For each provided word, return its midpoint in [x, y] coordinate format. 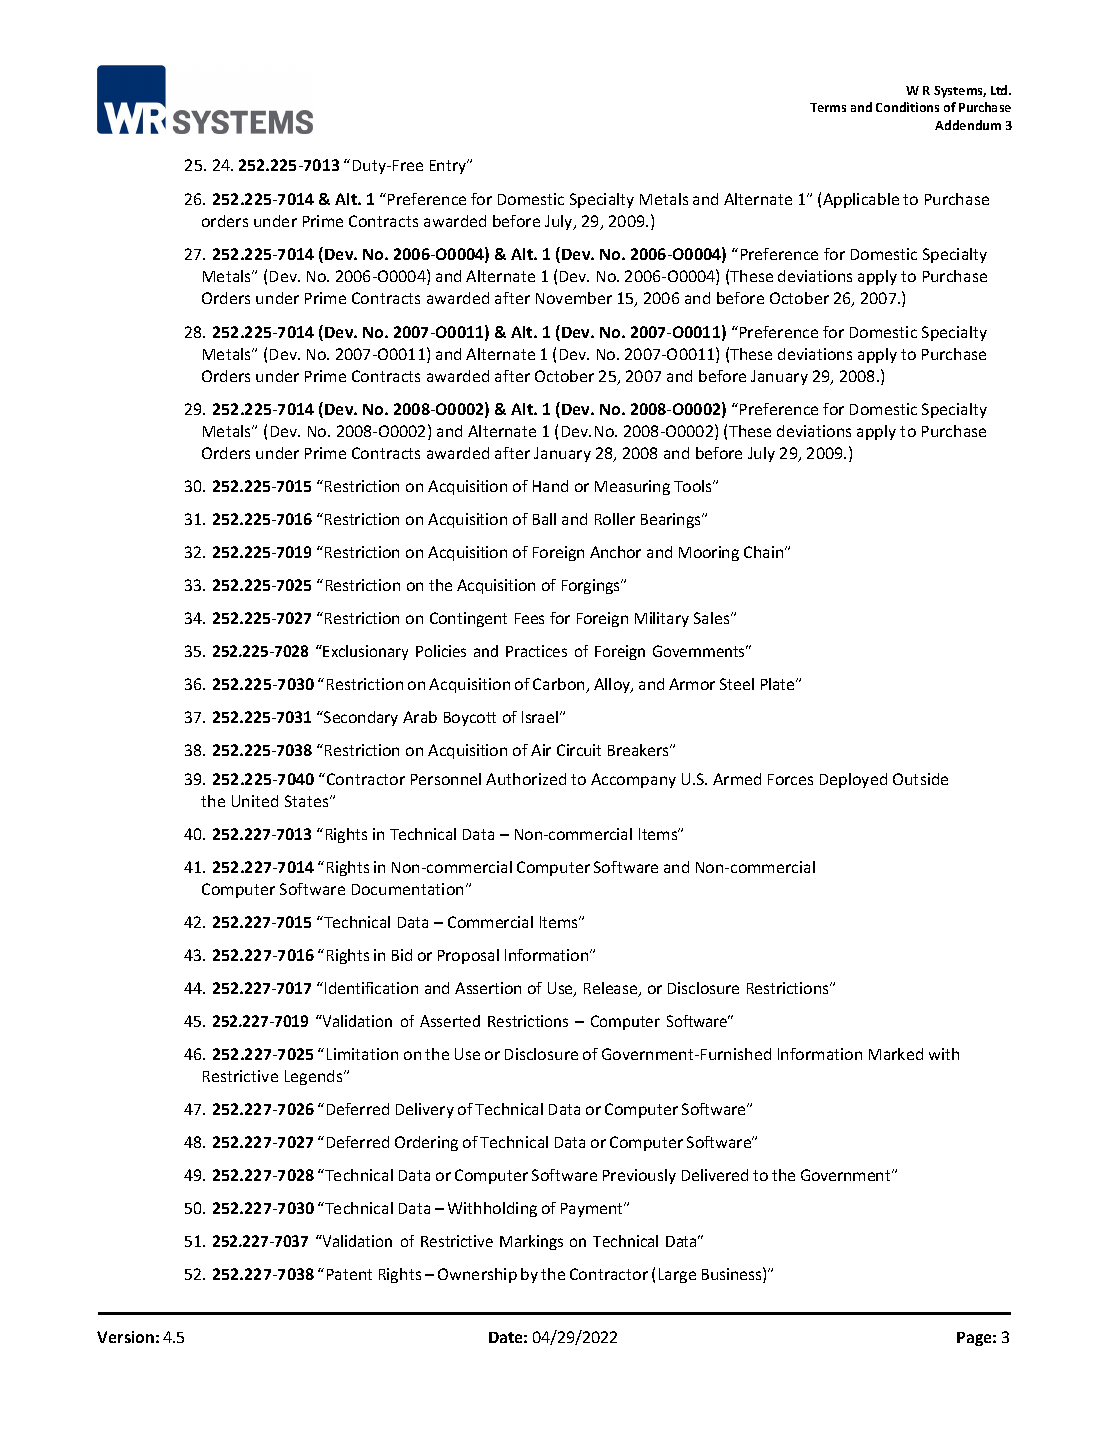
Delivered [715, 1175]
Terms [828, 107]
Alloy [613, 685]
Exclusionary [365, 652]
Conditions [907, 107]
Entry [449, 166]
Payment [593, 1210]
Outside [920, 779]
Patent [349, 1274]
